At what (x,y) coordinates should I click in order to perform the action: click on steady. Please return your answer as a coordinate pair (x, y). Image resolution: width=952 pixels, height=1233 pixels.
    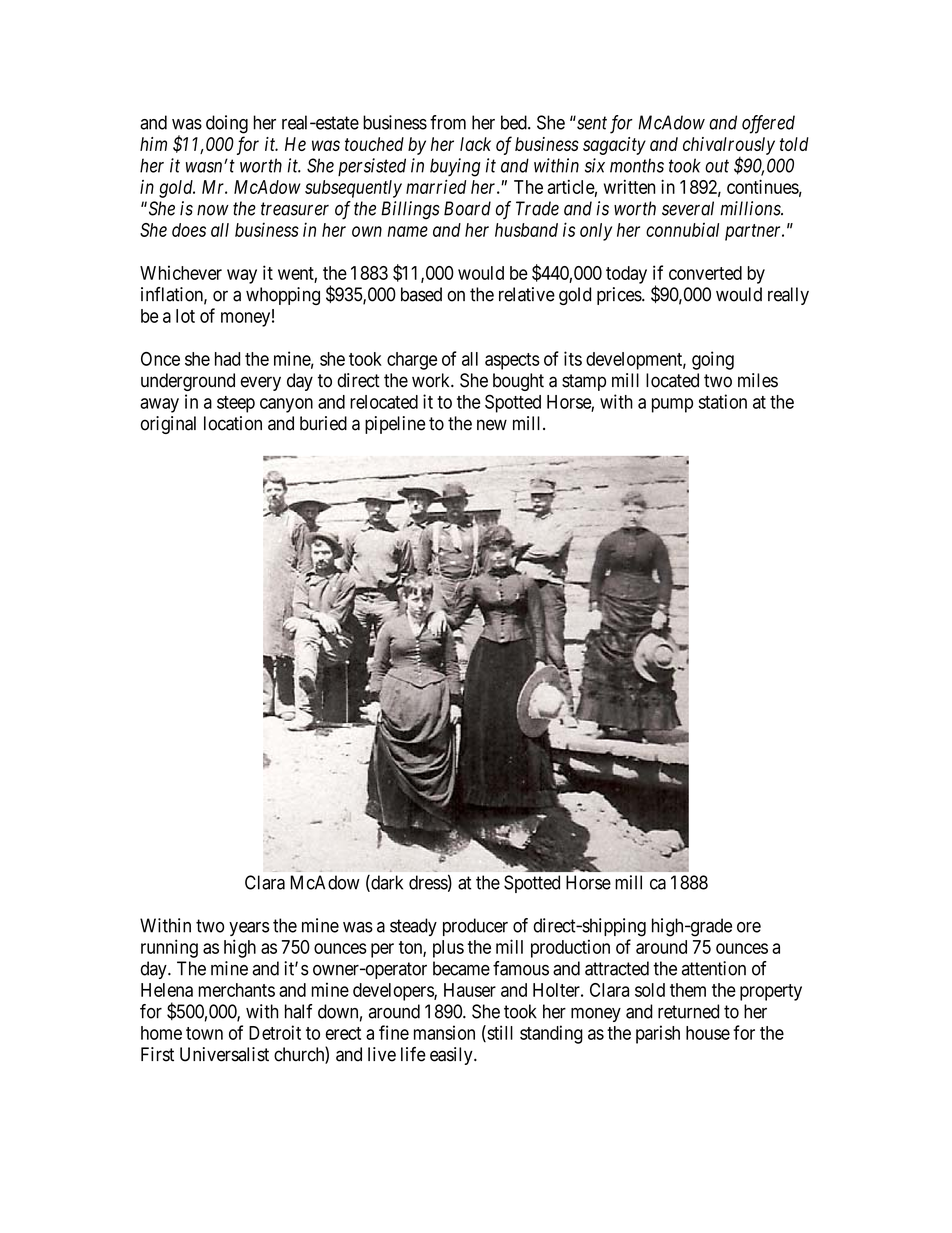
    Looking at the image, I should click on (413, 927).
